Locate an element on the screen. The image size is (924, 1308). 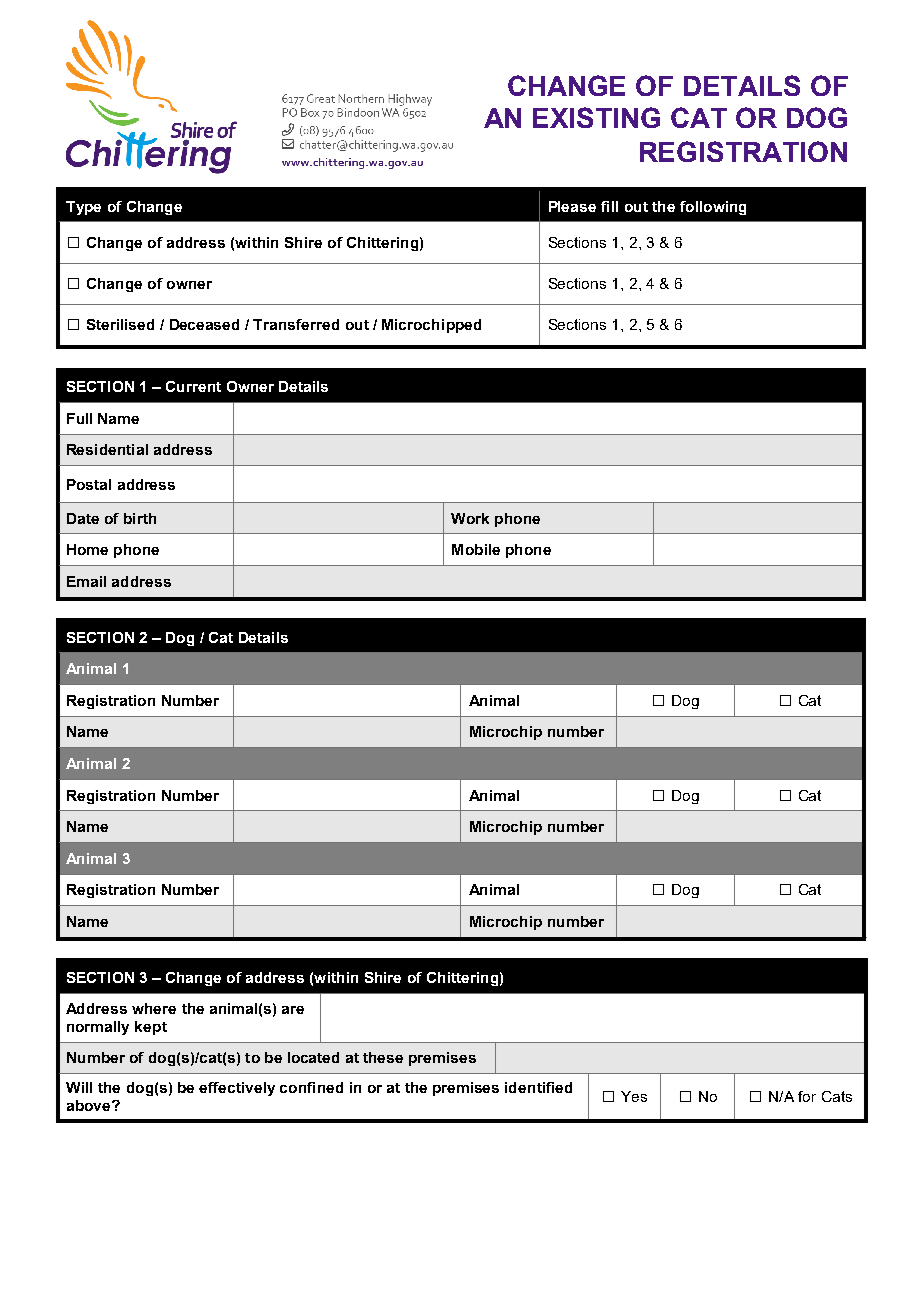
Mobile is located at coordinates (476, 549).
